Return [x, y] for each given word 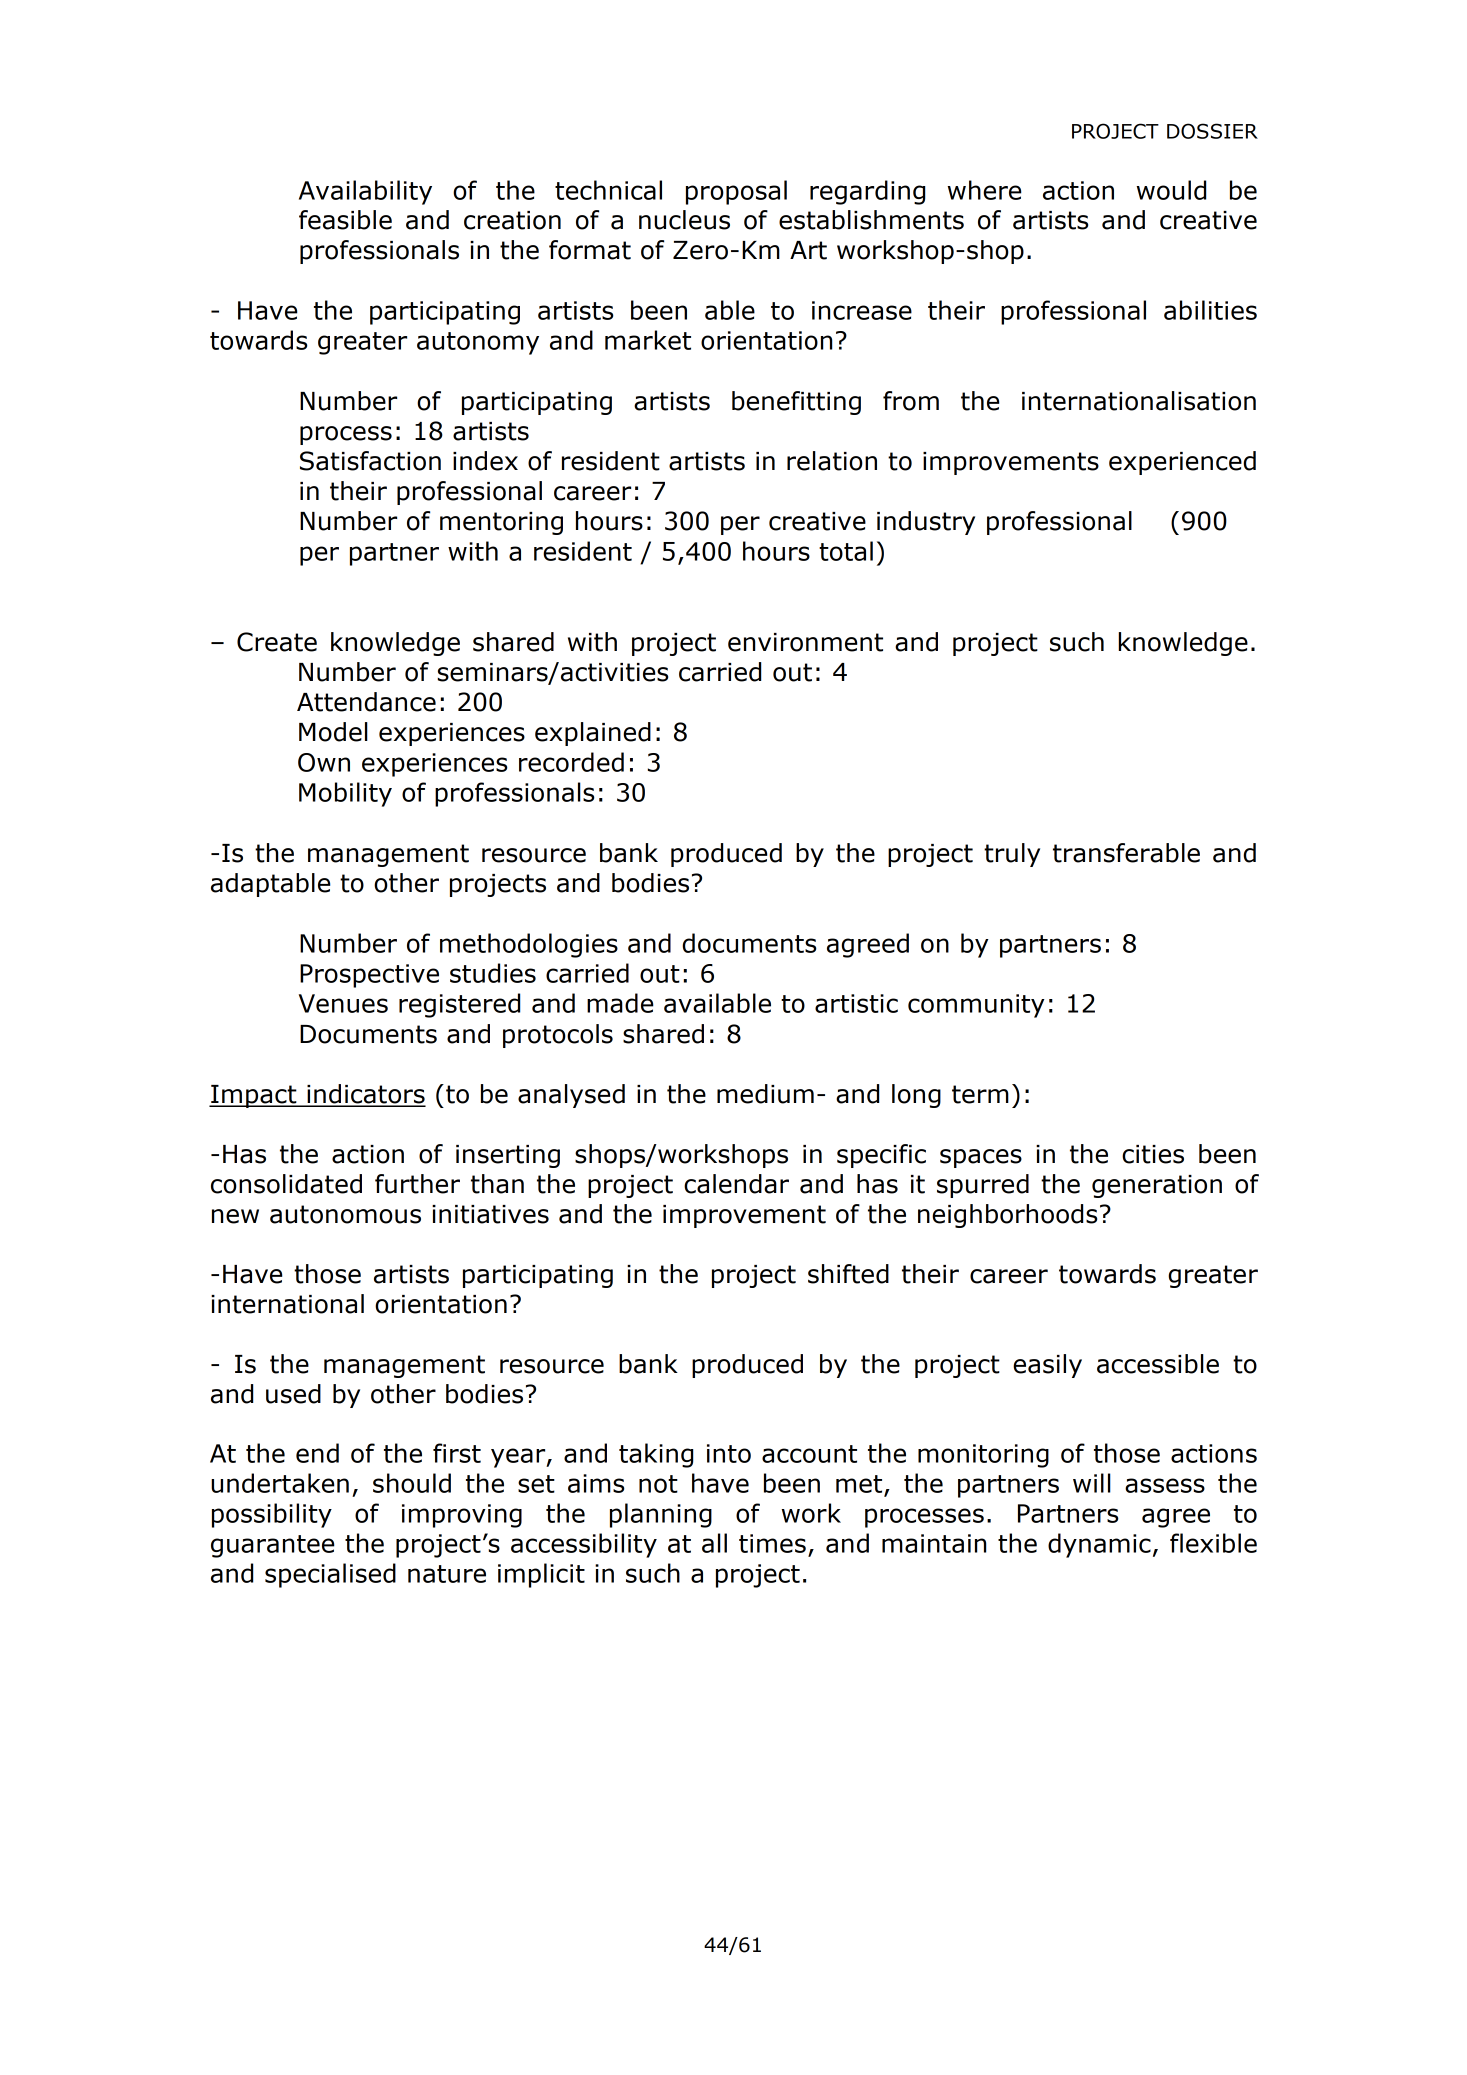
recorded [571, 762]
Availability [365, 192]
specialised [330, 1575]
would [1171, 190]
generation [1157, 1186]
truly [1012, 855]
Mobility [345, 794]
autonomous [345, 1214]
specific [881, 1156]
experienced [1182, 463]
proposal [736, 192]
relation [832, 461]
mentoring [501, 523]
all [714, 1543]
